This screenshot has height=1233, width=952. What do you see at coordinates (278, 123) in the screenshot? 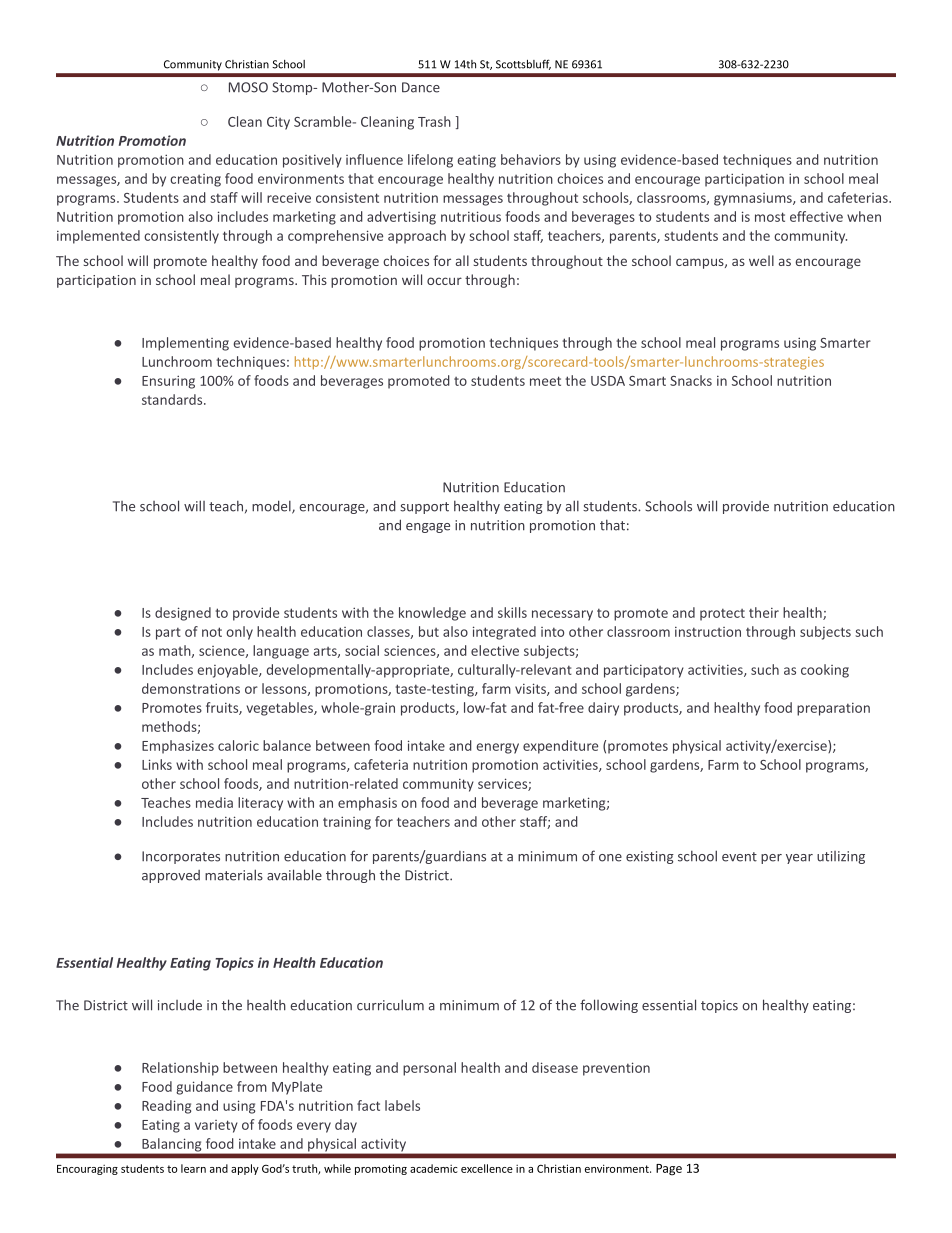
I see `City` at bounding box center [278, 123].
